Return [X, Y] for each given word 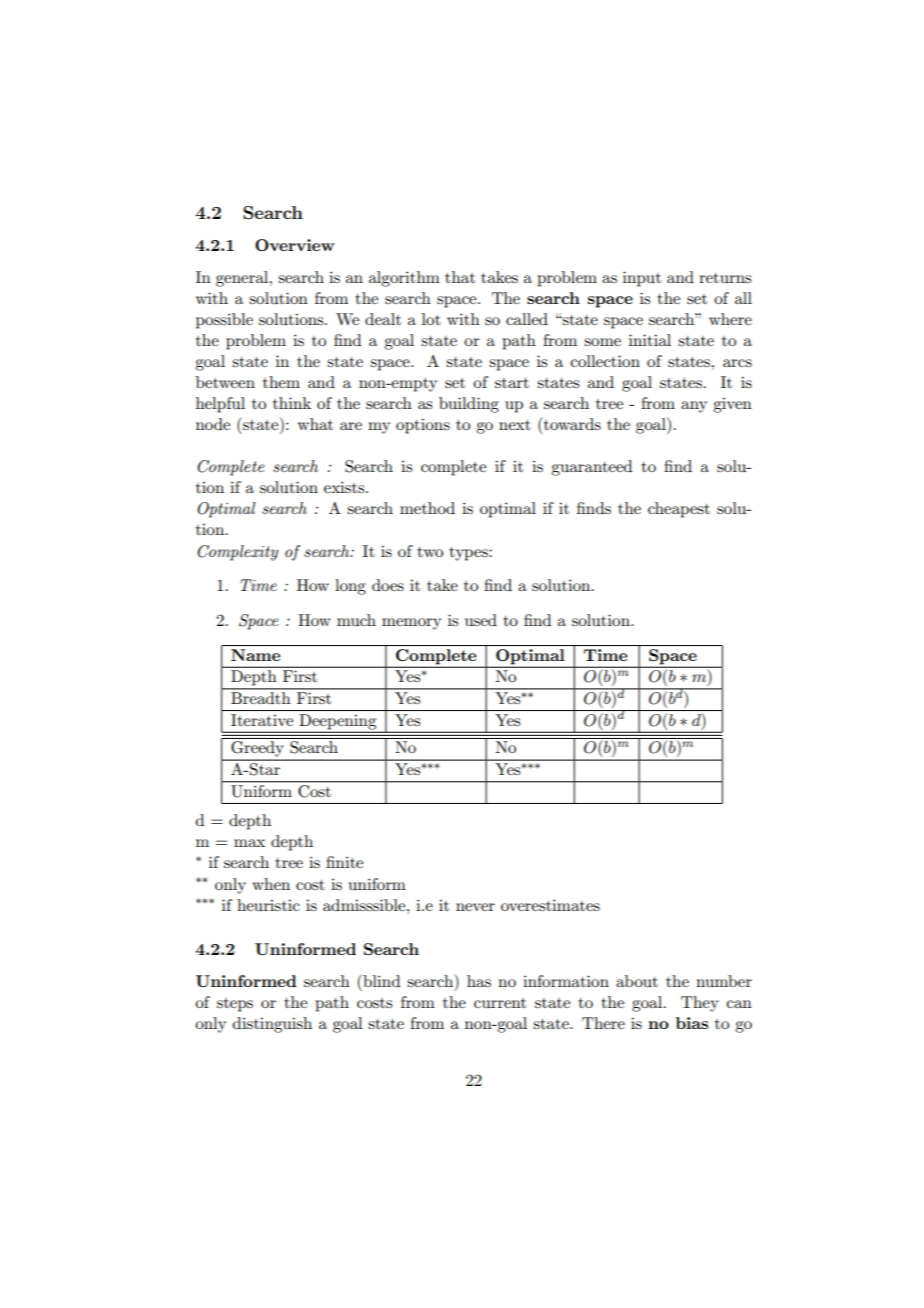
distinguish [272, 1025]
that [460, 277]
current [500, 1003]
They [700, 1004]
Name [255, 655]
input [642, 279]
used [481, 620]
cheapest [679, 510]
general [243, 279]
